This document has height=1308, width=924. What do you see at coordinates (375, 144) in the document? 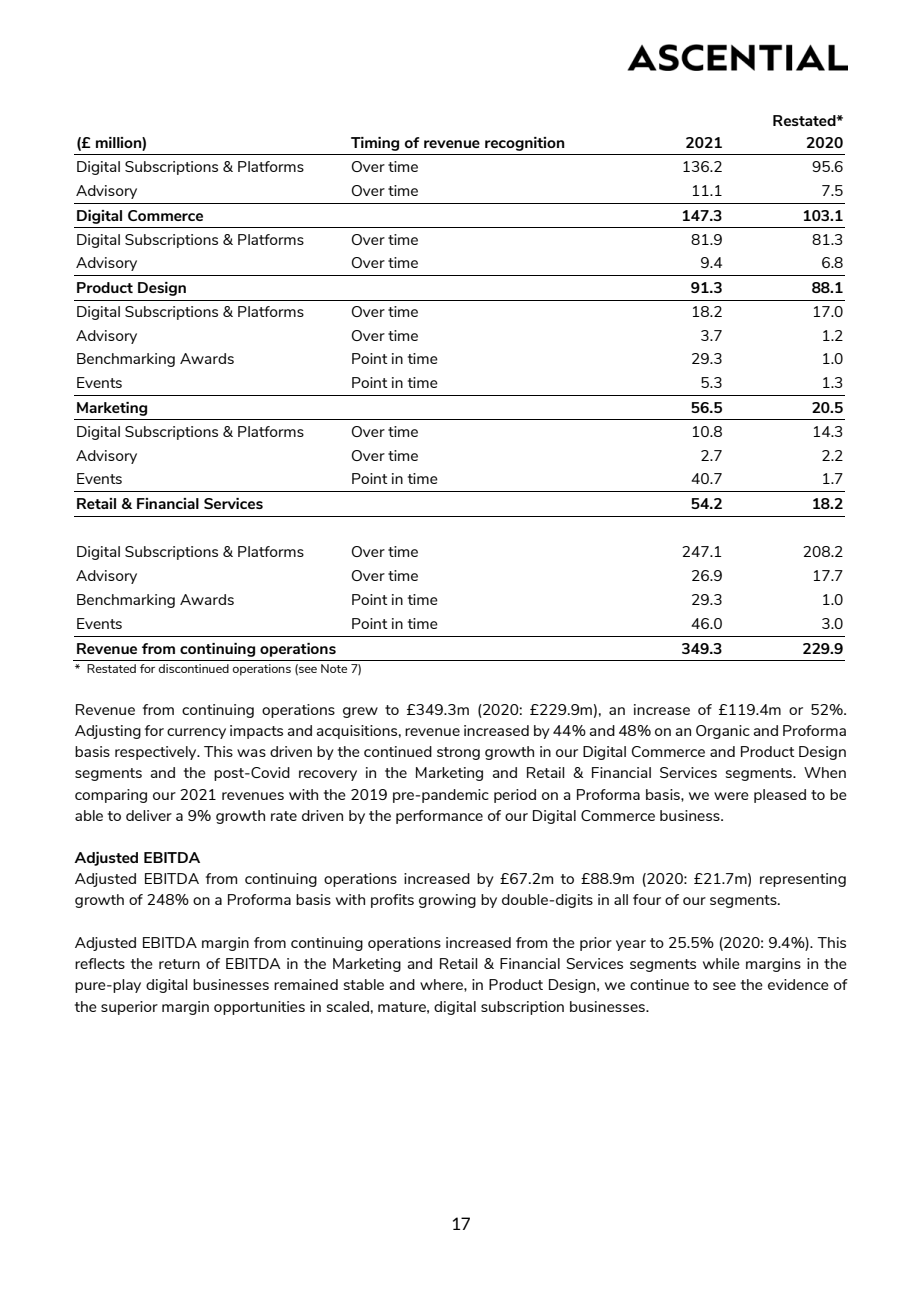
I see `Timing` at bounding box center [375, 144].
